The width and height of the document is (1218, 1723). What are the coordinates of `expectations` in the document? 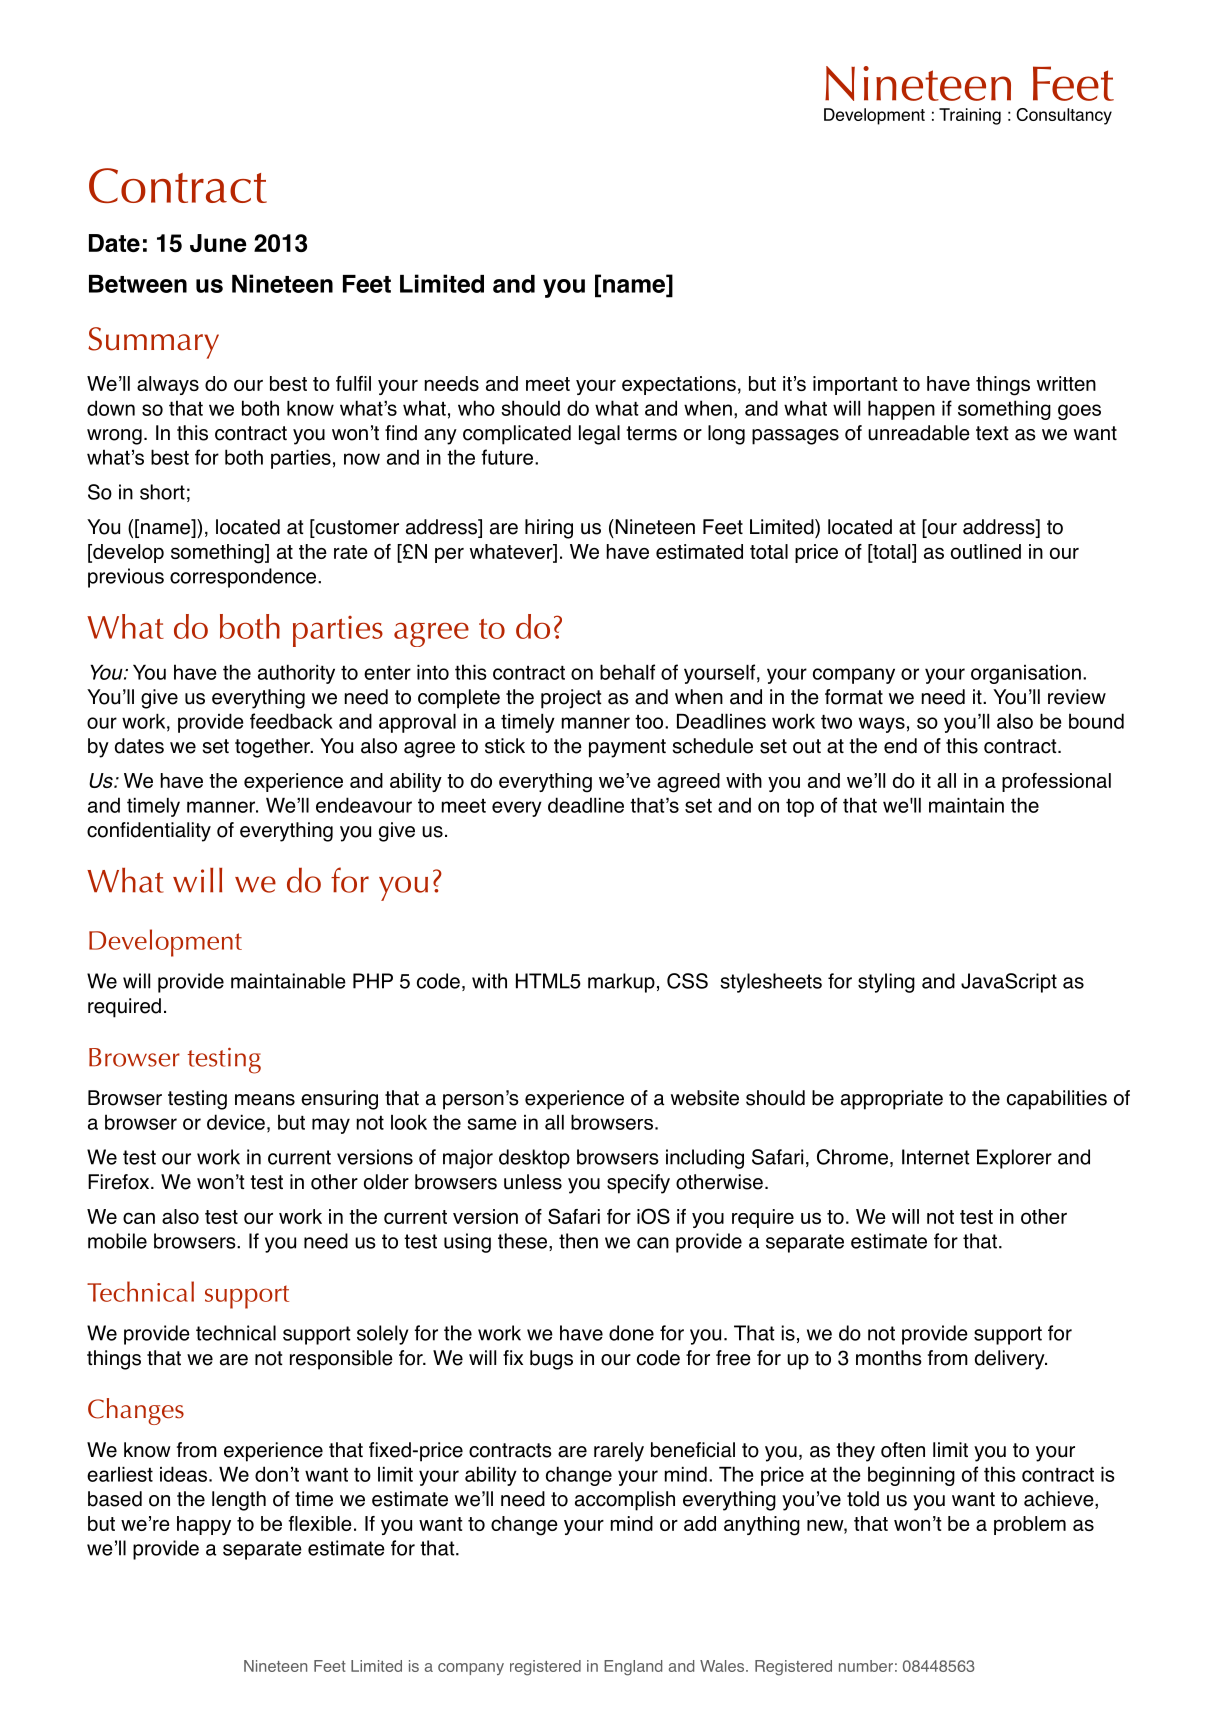 It's located at (679, 385).
